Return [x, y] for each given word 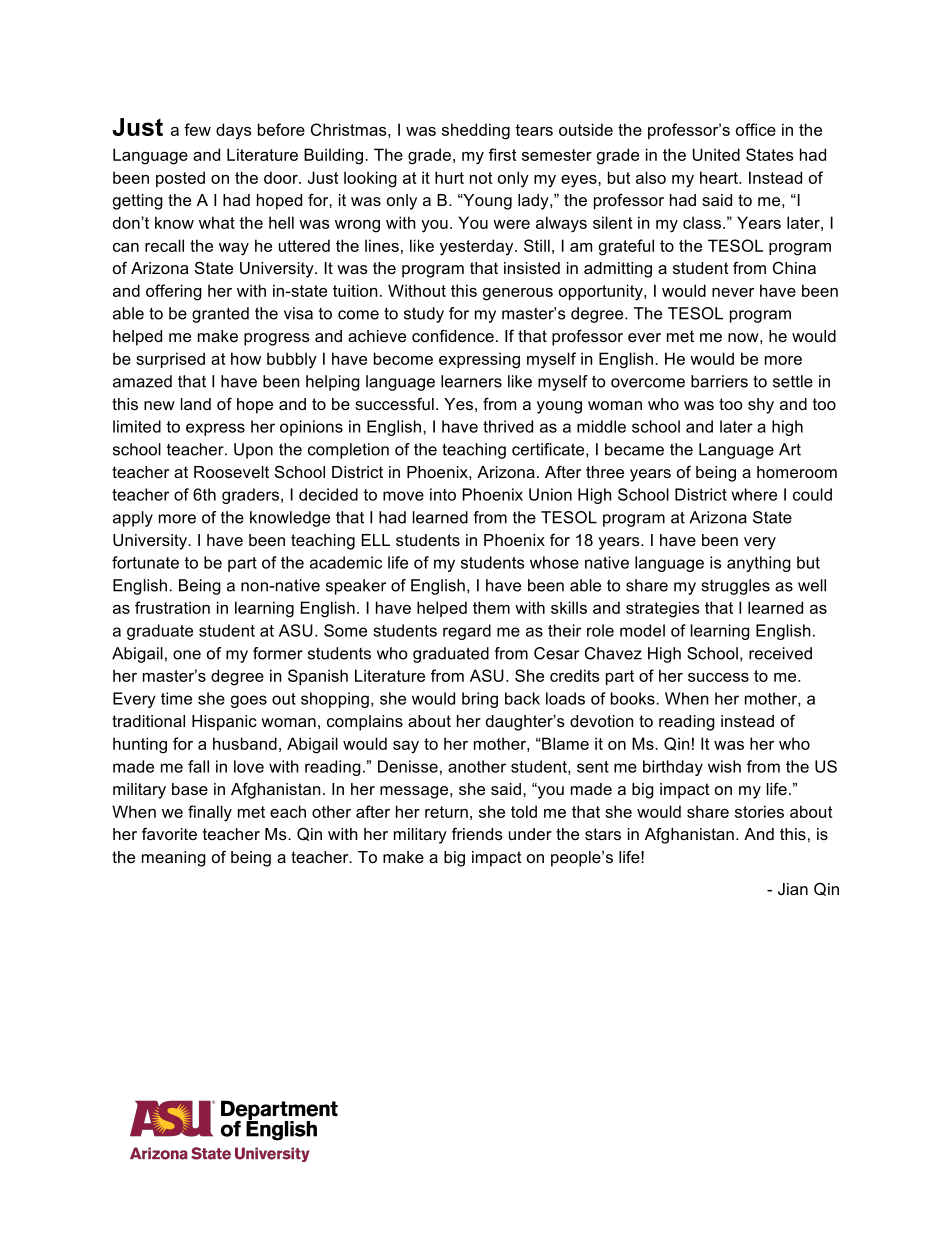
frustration [172, 607]
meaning [174, 859]
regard [467, 632]
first [502, 154]
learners [471, 381]
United [716, 154]
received [780, 653]
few [197, 129]
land [196, 404]
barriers [719, 381]
